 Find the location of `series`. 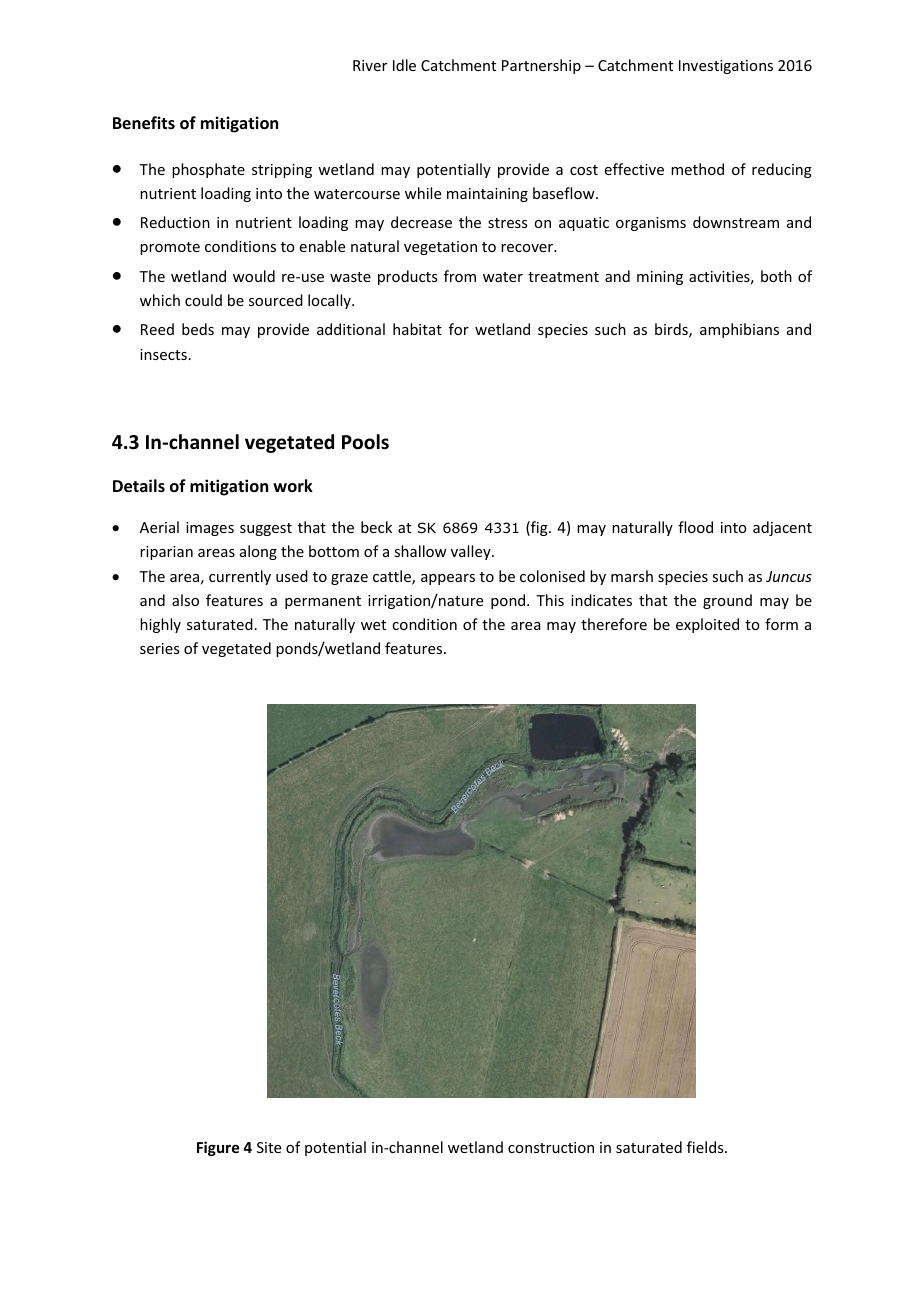

series is located at coordinates (159, 648).
